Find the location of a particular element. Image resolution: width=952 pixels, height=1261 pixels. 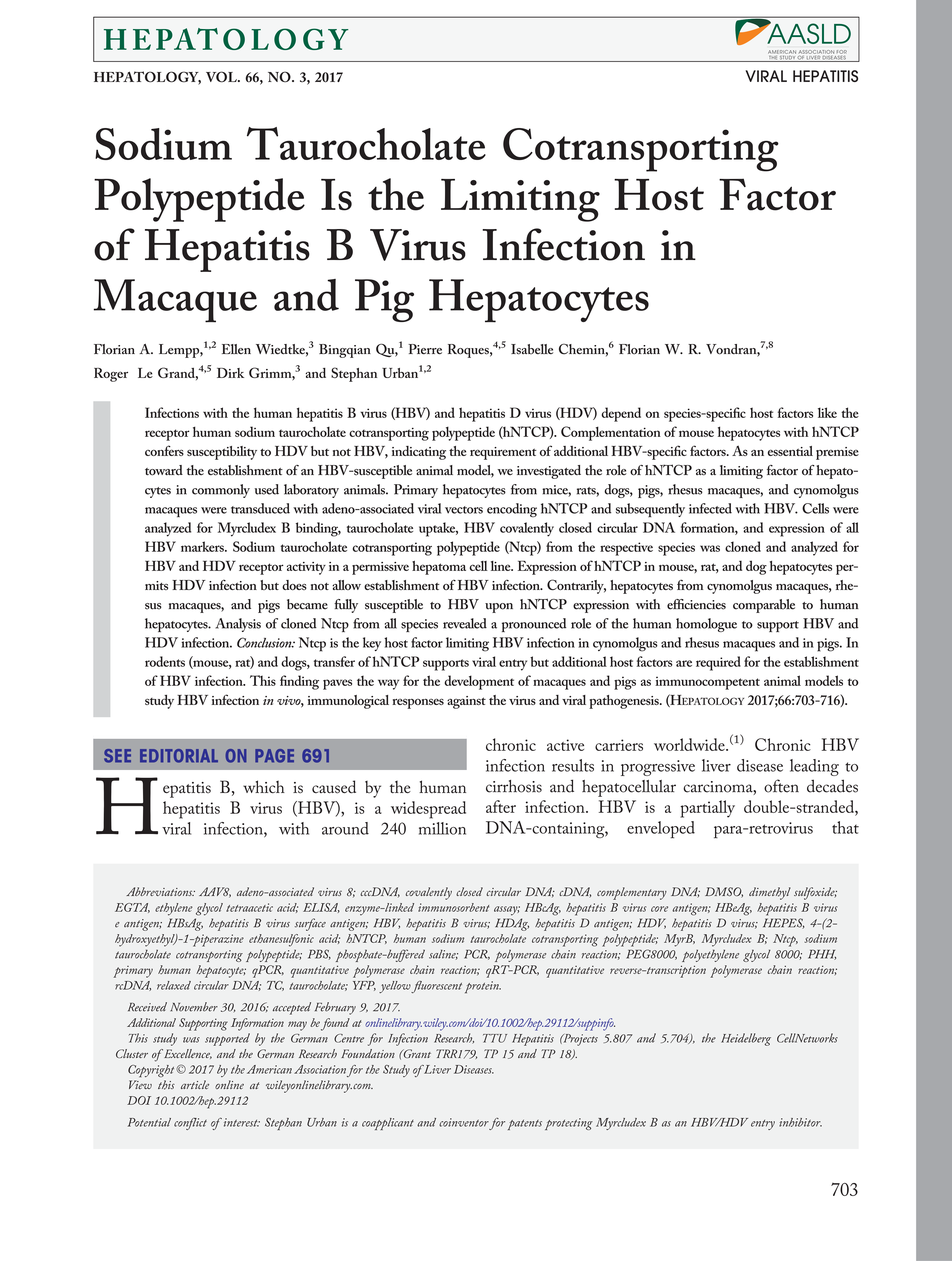

patents is located at coordinates (525, 1125).
